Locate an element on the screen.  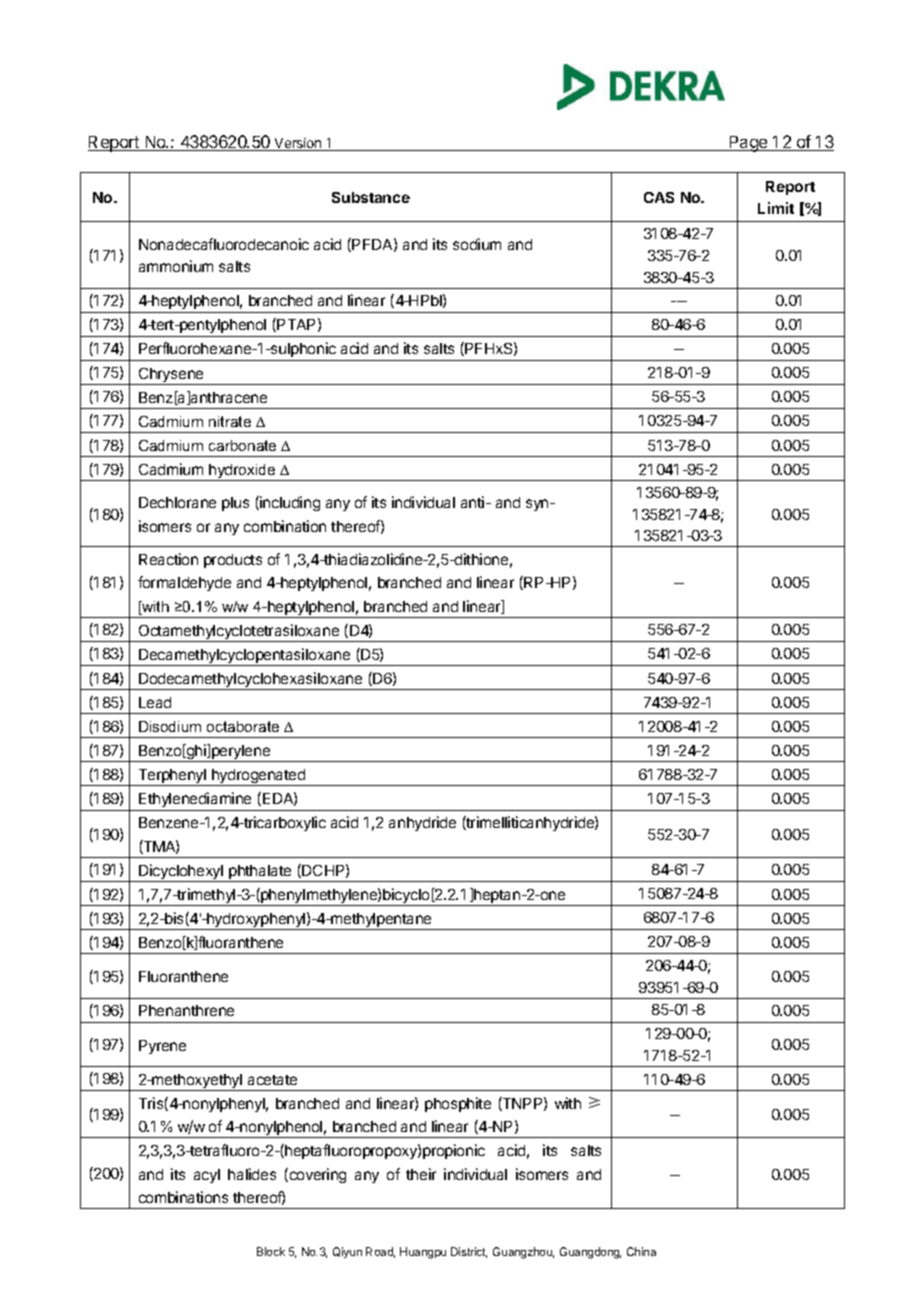
Limit is located at coordinates (776, 208).
